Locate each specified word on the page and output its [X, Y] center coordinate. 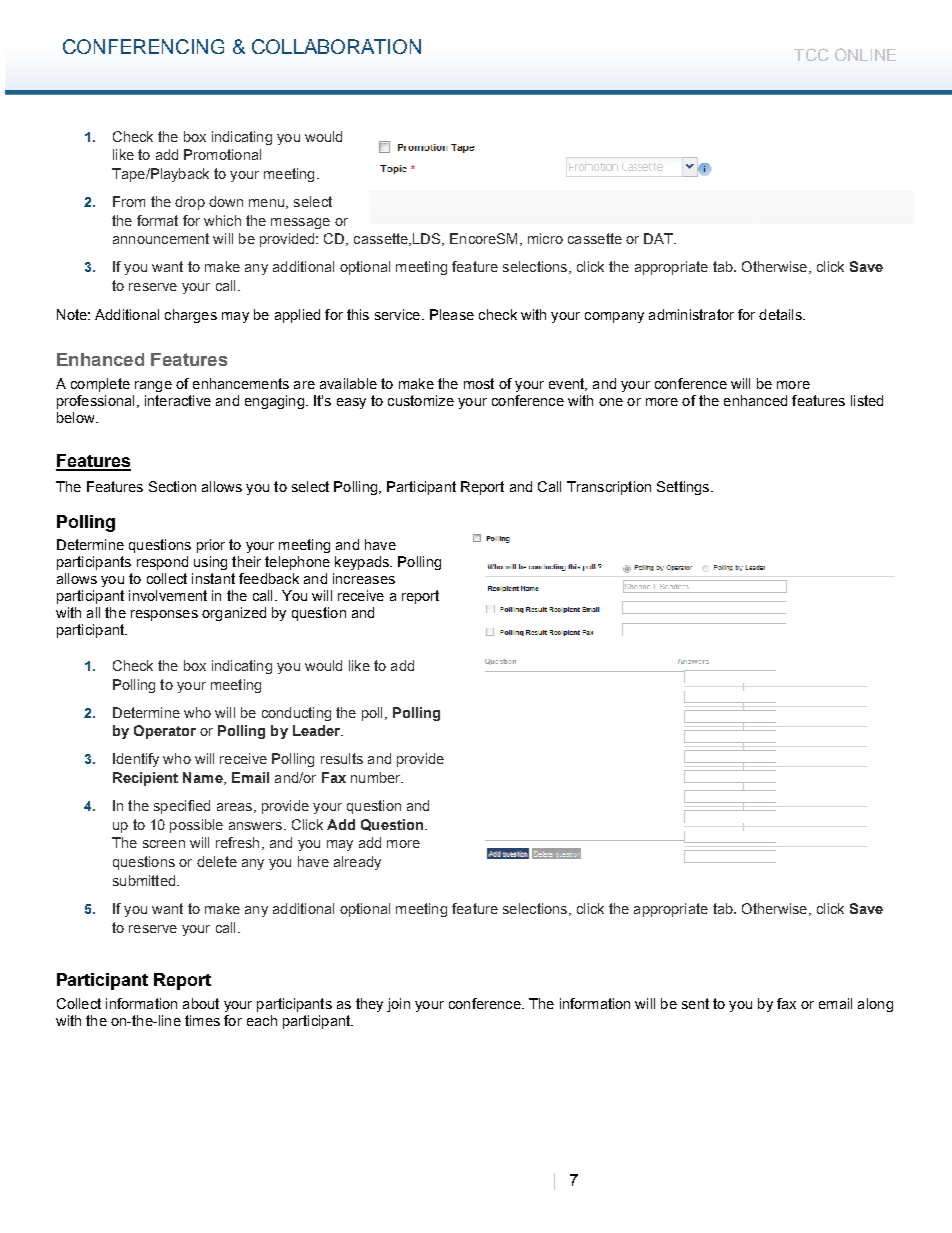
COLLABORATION [336, 46]
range [153, 386]
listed [867, 400]
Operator [165, 732]
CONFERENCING [143, 46]
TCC [811, 54]
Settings [684, 488]
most [479, 383]
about [201, 1003]
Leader [318, 730]
